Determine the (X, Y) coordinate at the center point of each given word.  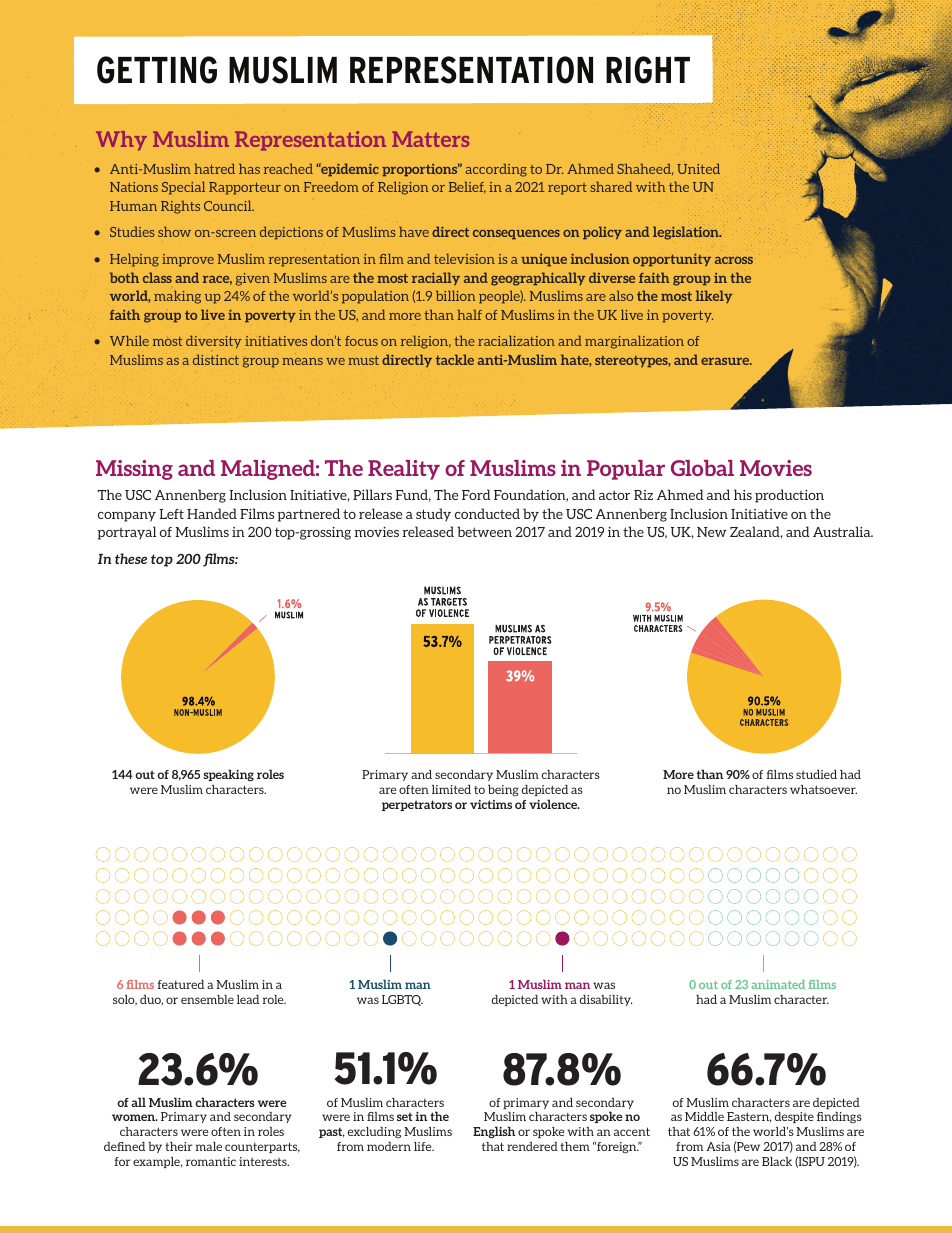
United (698, 169)
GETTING (157, 70)
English (494, 1132)
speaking (228, 775)
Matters (430, 139)
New (712, 532)
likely (714, 296)
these (131, 558)
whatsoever (823, 789)
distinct (216, 360)
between (484, 531)
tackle (455, 359)
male (208, 1146)
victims (491, 804)
